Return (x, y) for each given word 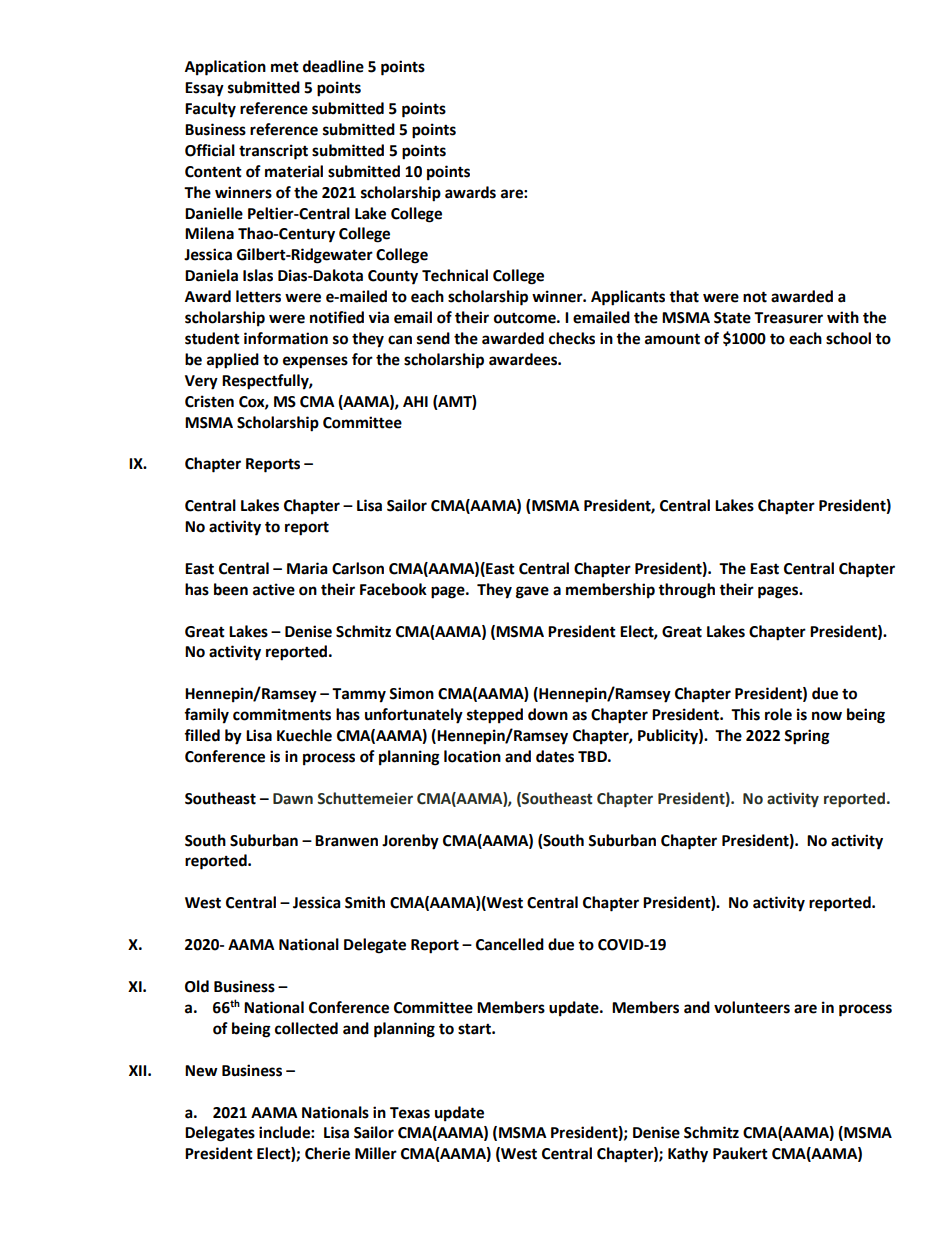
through (686, 591)
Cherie (327, 1153)
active (274, 589)
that (684, 296)
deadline (333, 66)
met (285, 67)
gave (532, 592)
